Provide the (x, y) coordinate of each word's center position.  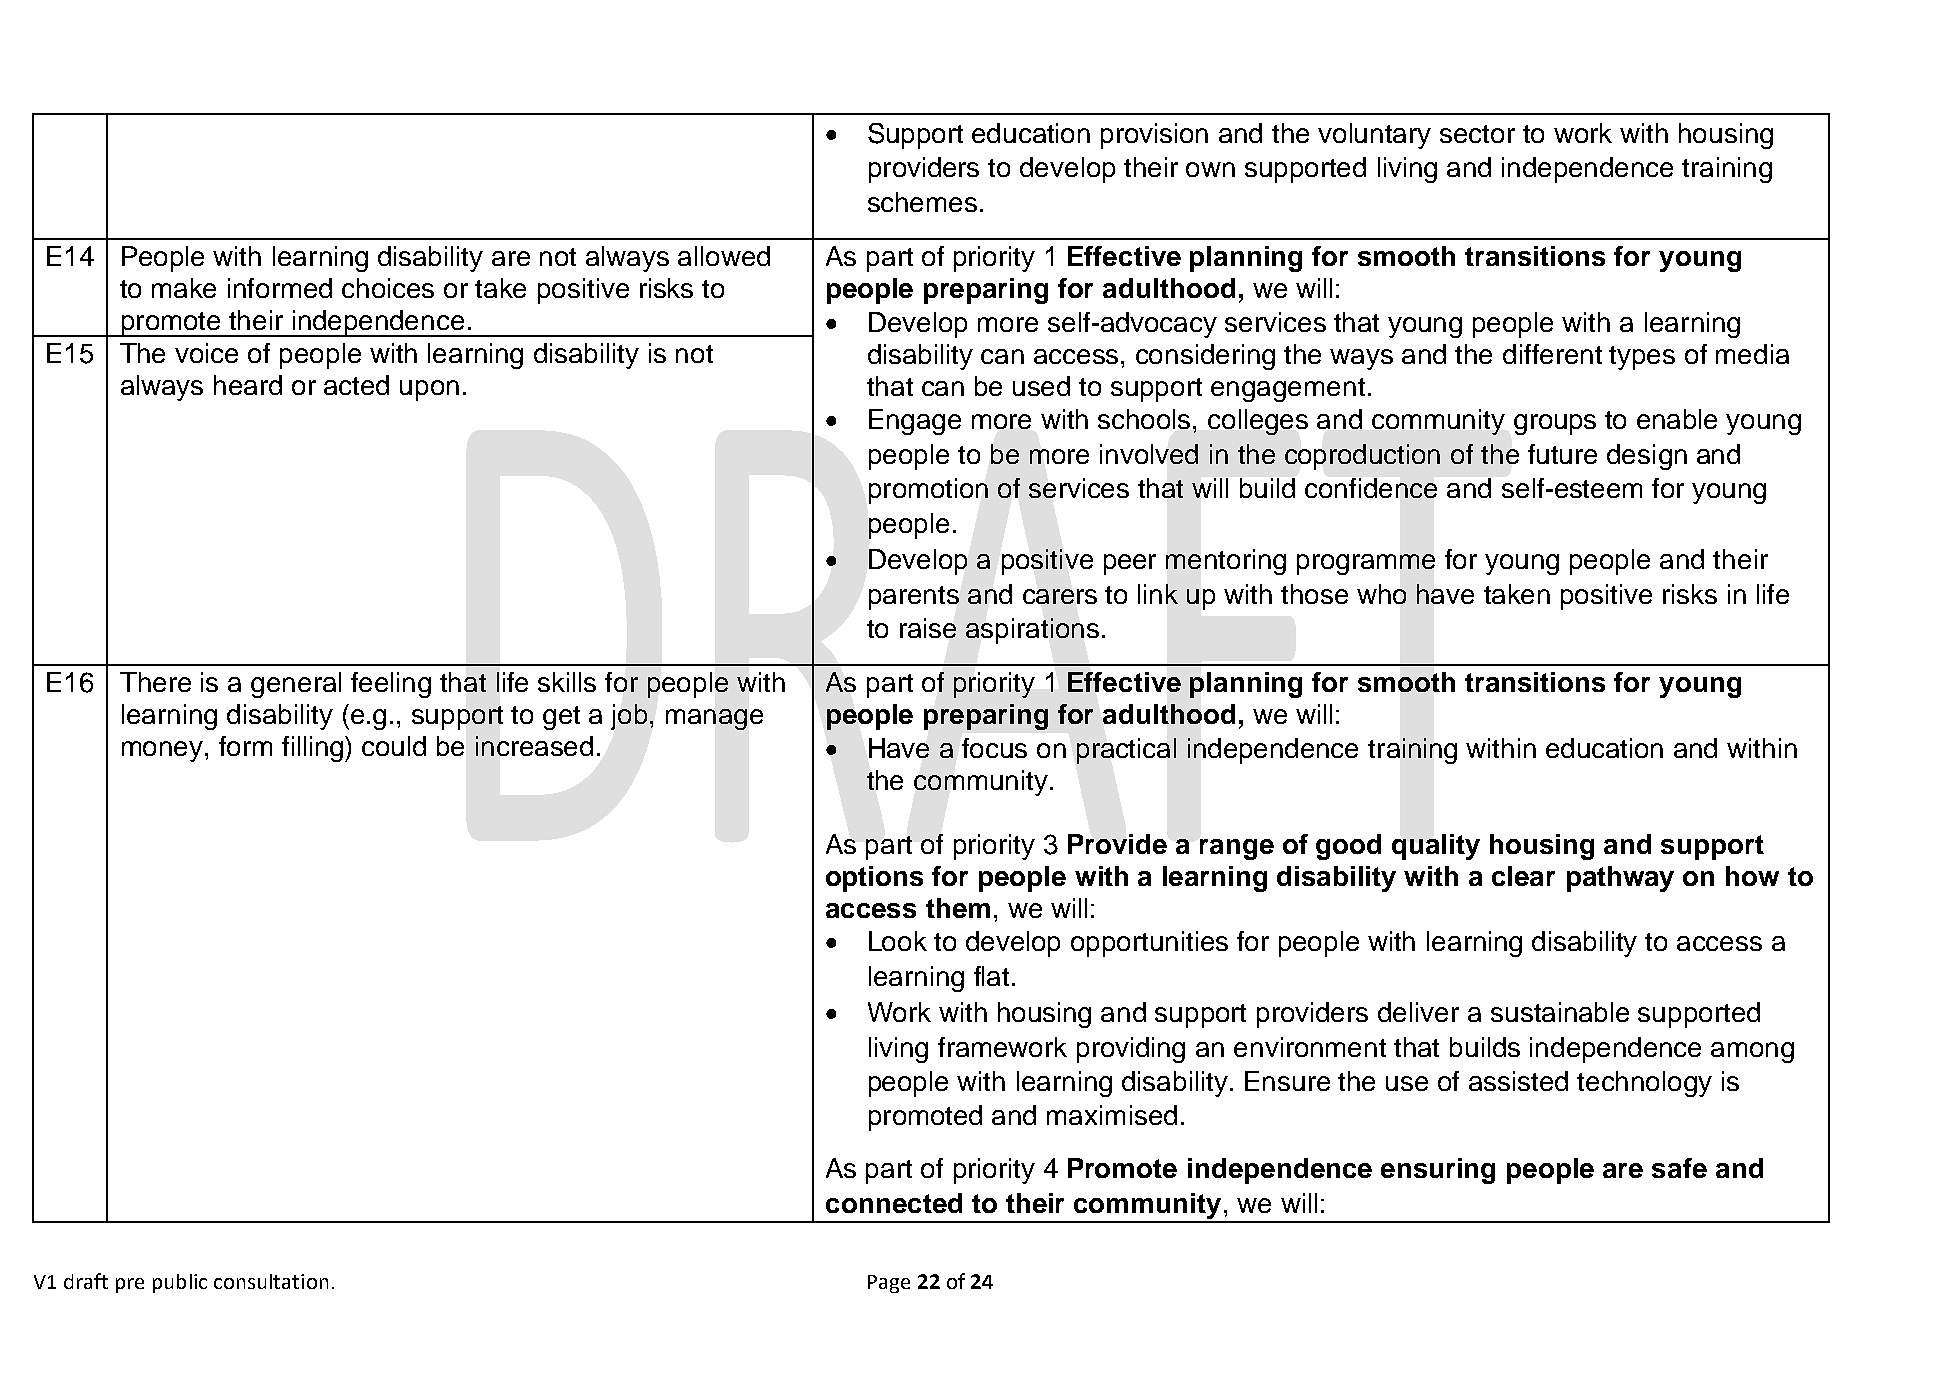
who (1381, 594)
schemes (922, 202)
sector (1477, 134)
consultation (271, 1281)
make (184, 288)
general (296, 685)
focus (994, 748)
